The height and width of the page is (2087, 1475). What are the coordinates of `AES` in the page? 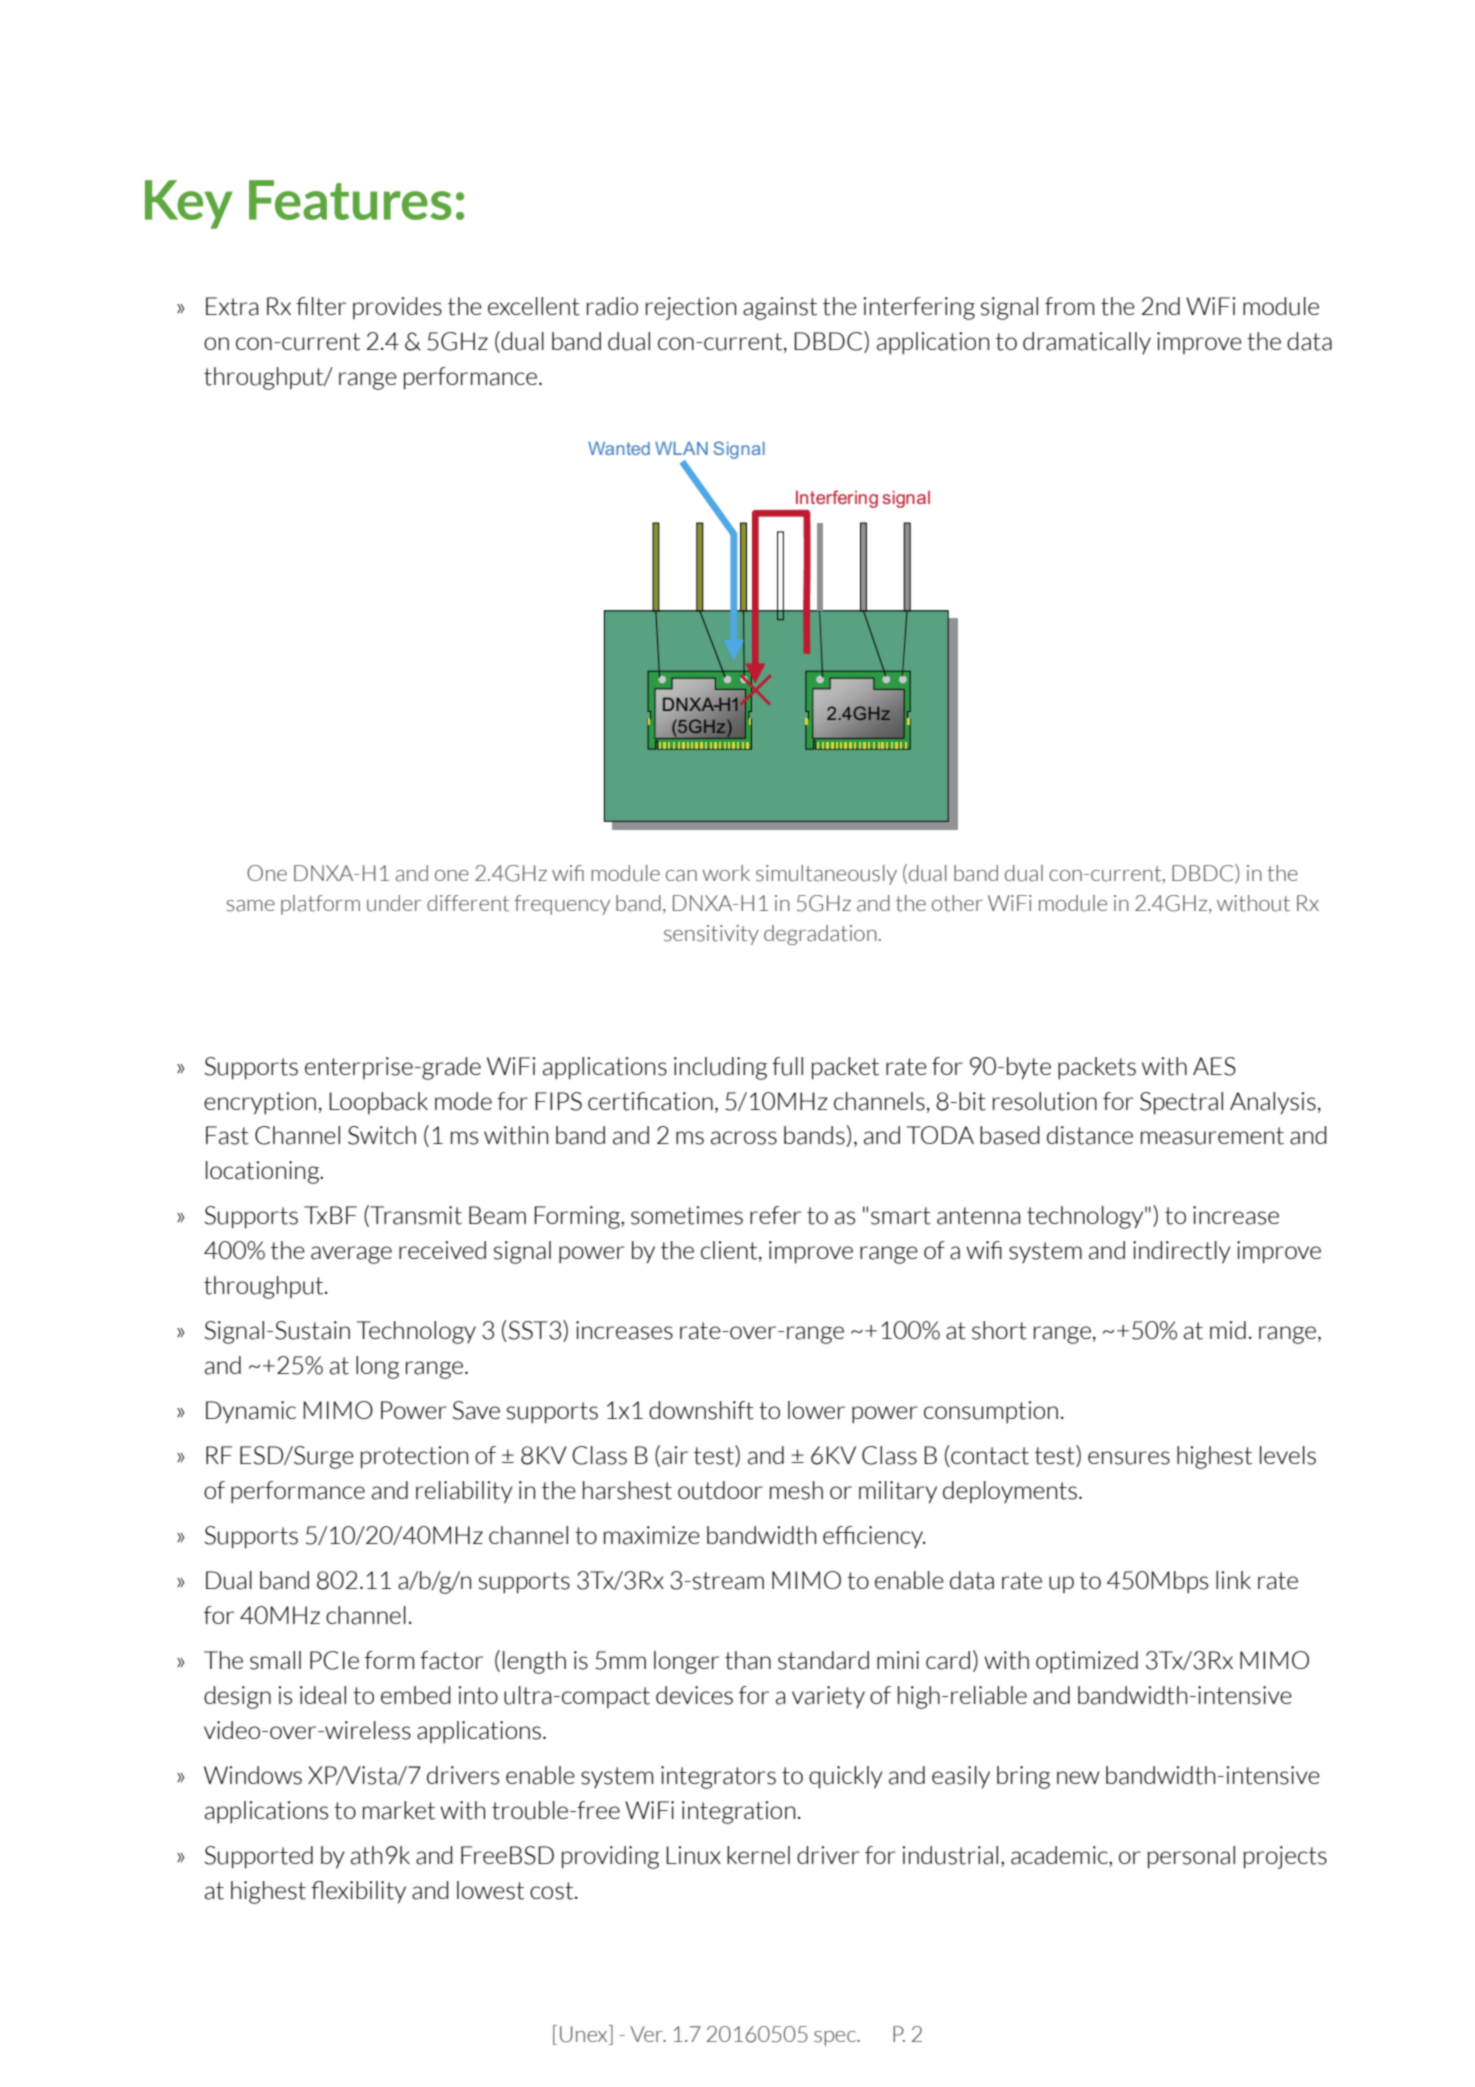 It's located at (1214, 1066).
